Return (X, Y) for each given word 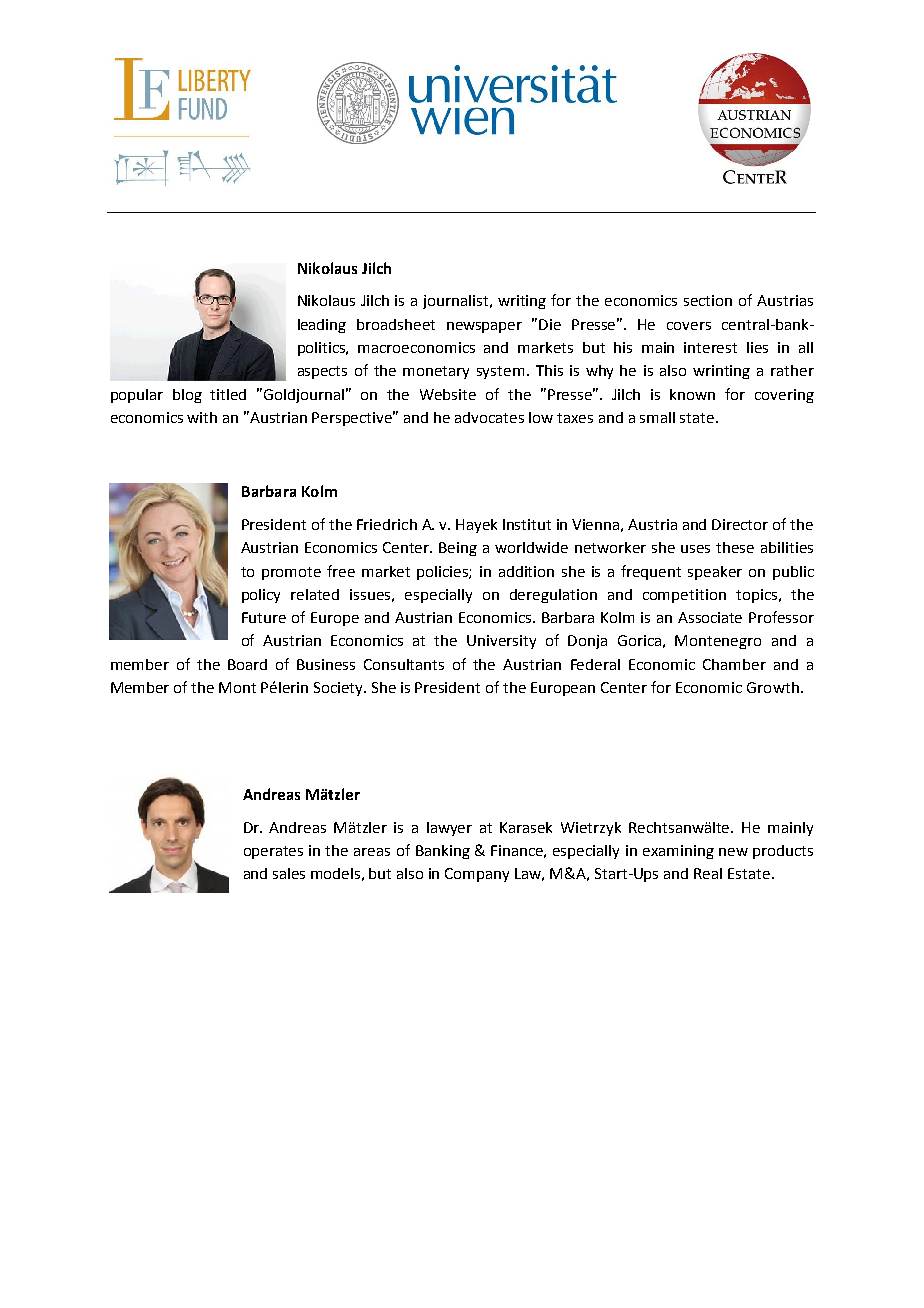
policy (261, 596)
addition (526, 571)
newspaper (484, 327)
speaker (715, 573)
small (657, 417)
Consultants (404, 664)
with (202, 417)
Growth (773, 687)
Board (247, 664)
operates (273, 852)
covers (689, 326)
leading (322, 326)
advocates (489, 417)
